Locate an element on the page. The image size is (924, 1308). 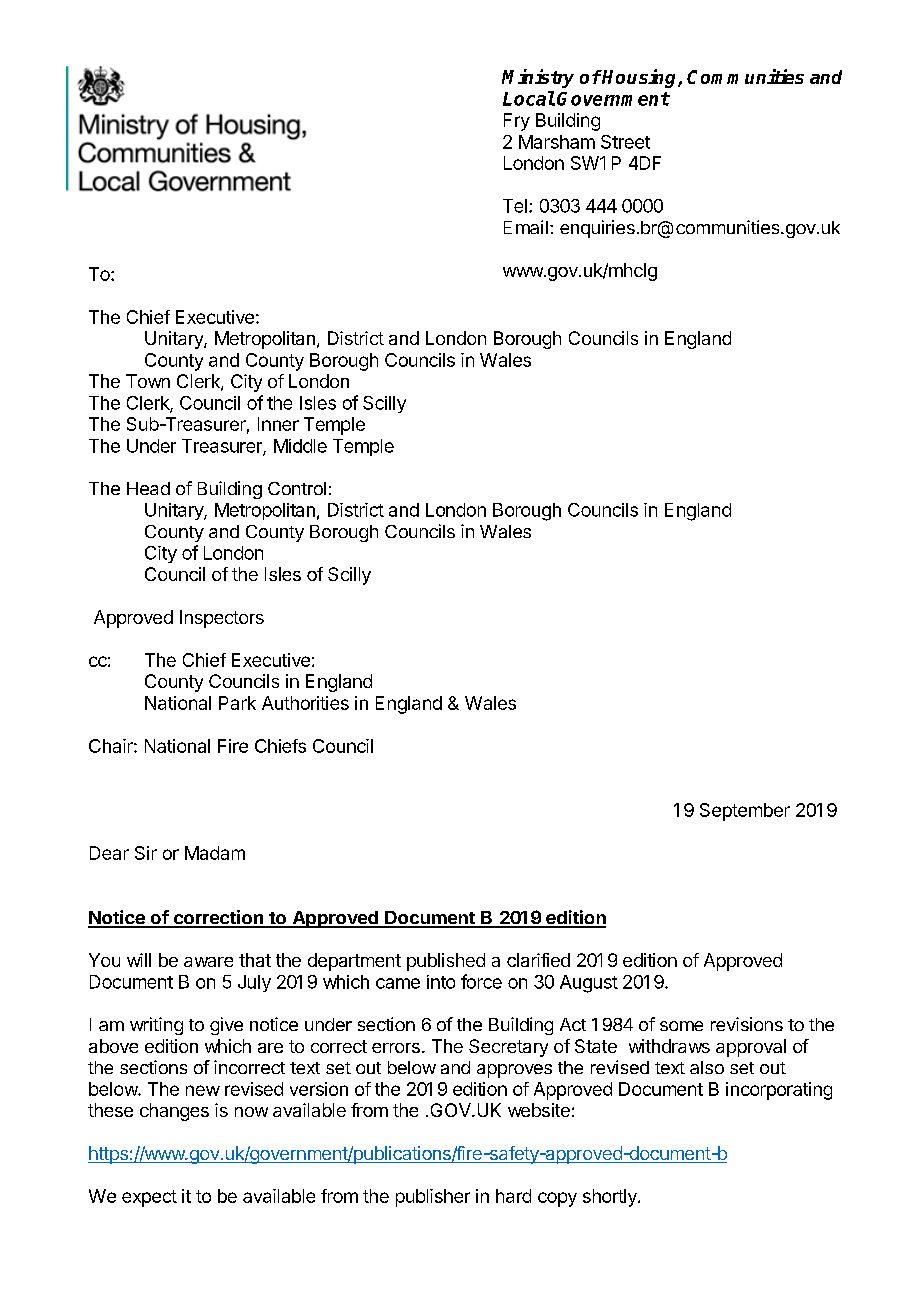
Town is located at coordinates (148, 381).
